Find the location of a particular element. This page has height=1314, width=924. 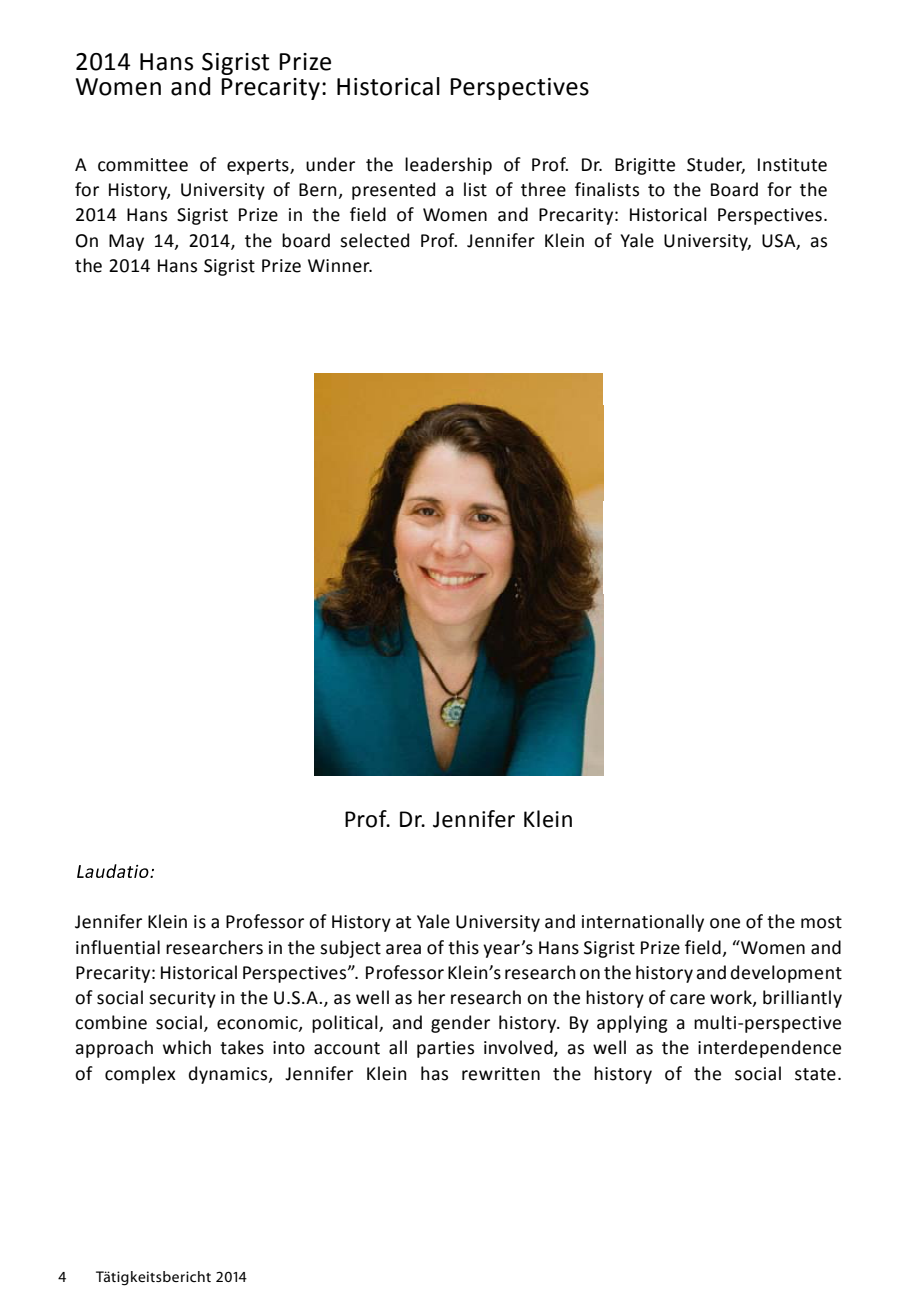

Winner is located at coordinates (340, 266).
